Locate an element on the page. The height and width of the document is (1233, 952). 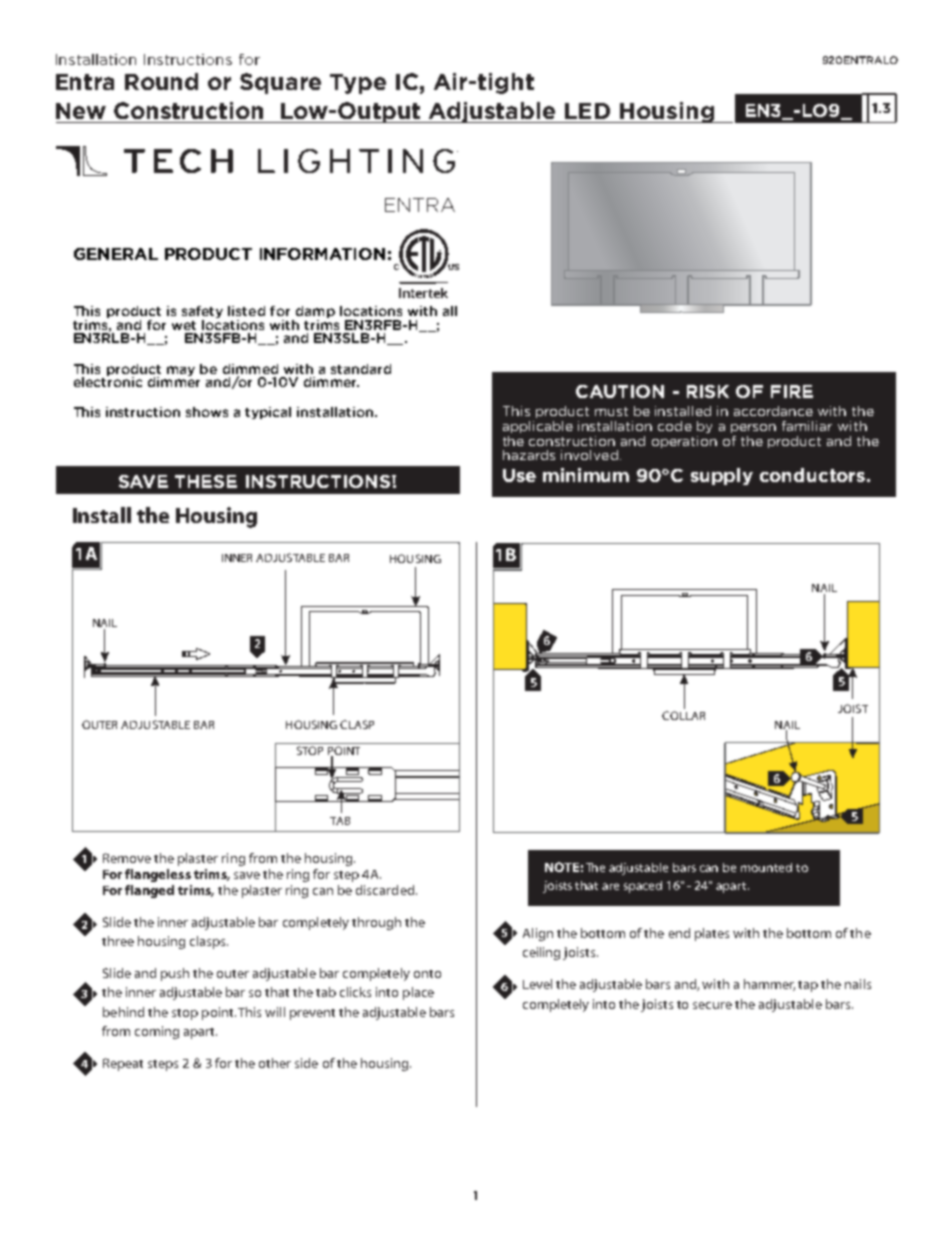
discarded is located at coordinates (386, 890).
